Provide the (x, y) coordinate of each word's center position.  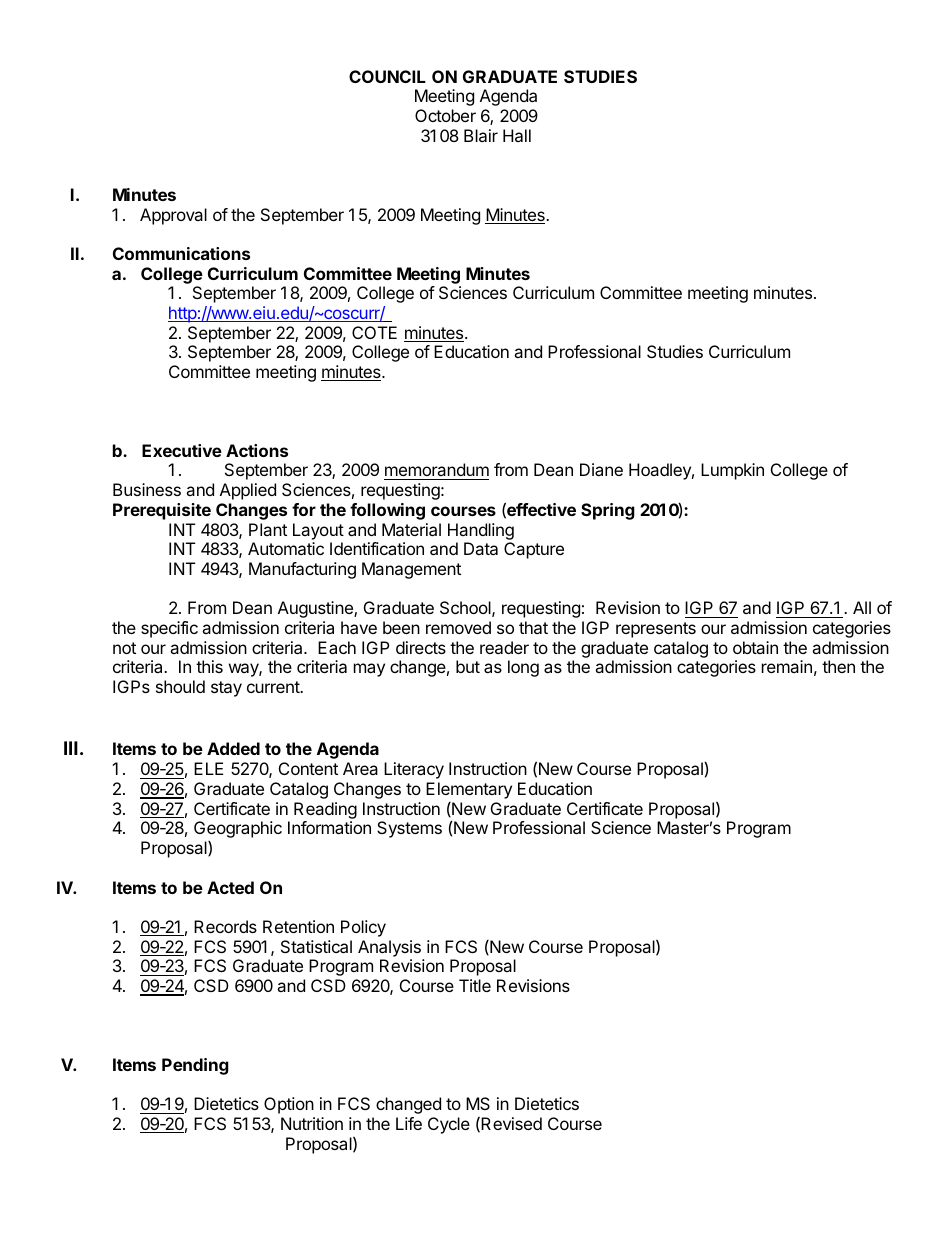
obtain (755, 647)
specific (169, 629)
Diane (601, 469)
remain (787, 666)
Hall (517, 135)
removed (458, 627)
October (445, 115)
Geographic (238, 829)
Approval (173, 216)
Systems (409, 829)
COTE (374, 332)
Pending (195, 1066)
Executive (182, 450)
